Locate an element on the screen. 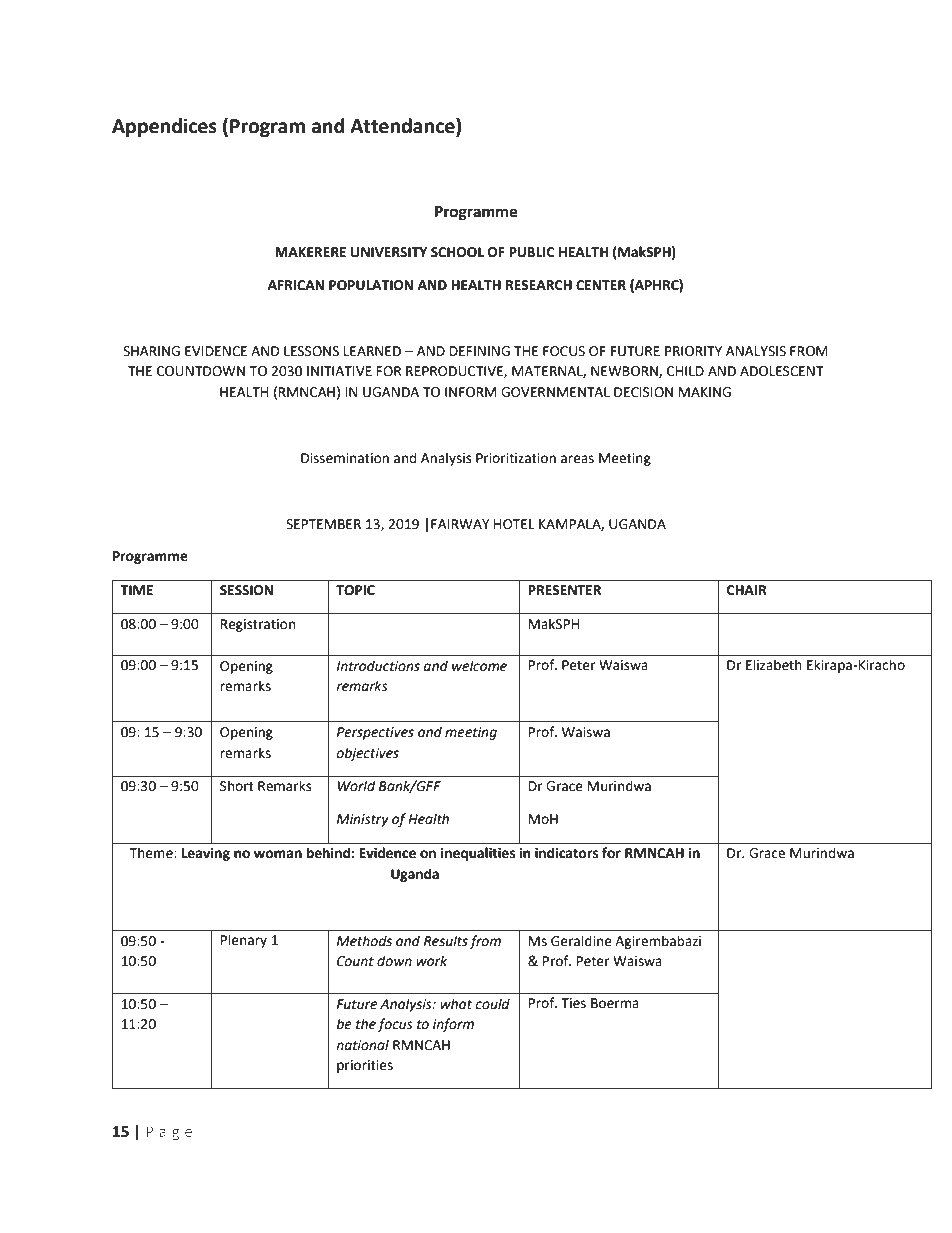 This screenshot has width=952, height=1233. Prioritization is located at coordinates (516, 458).
